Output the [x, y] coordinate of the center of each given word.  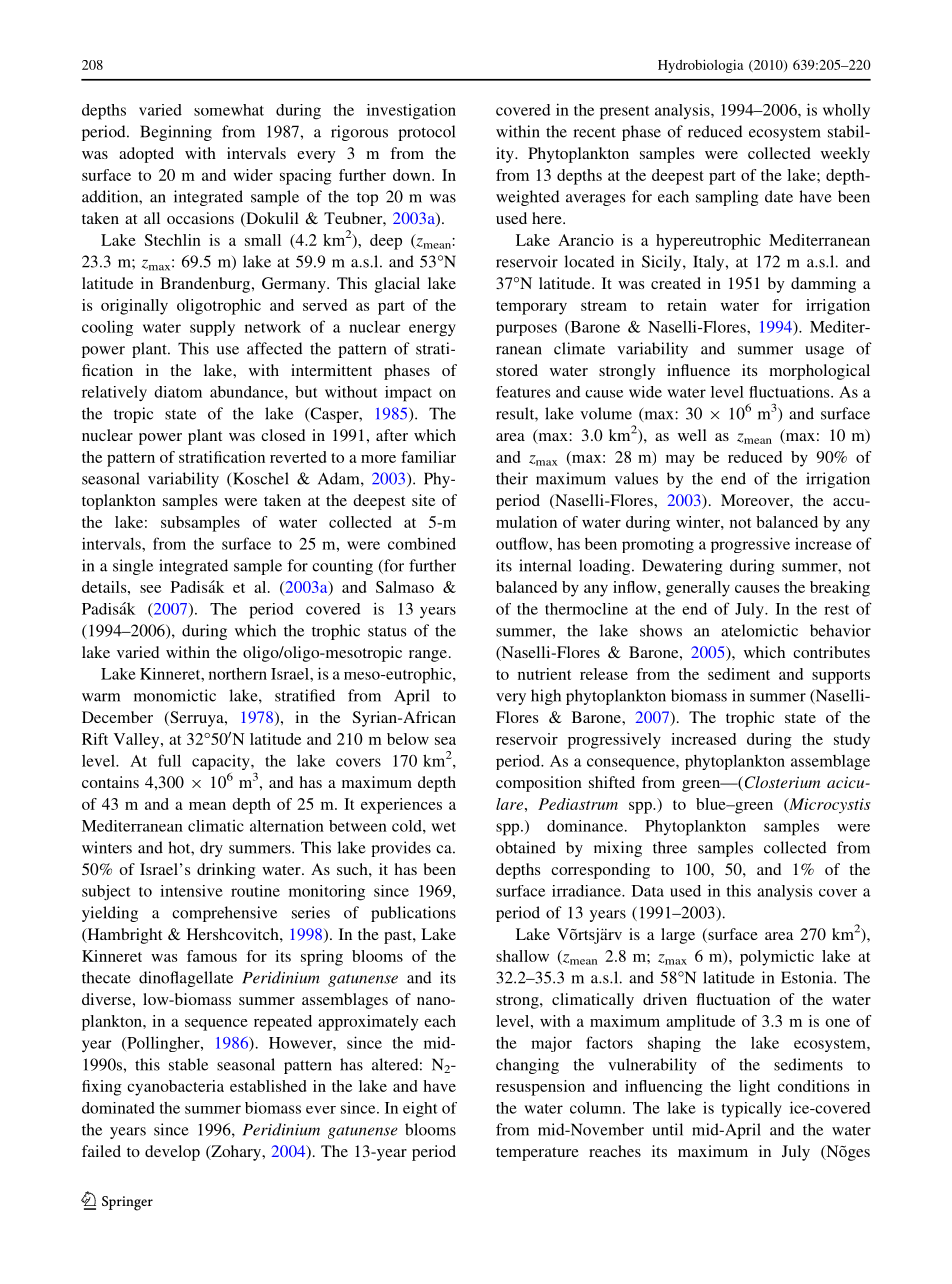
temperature [537, 1154]
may [680, 461]
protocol [426, 133]
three [670, 847]
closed [283, 435]
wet [443, 827]
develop [172, 1153]
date [779, 196]
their [512, 478]
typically [752, 1110]
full [169, 760]
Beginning [176, 133]
